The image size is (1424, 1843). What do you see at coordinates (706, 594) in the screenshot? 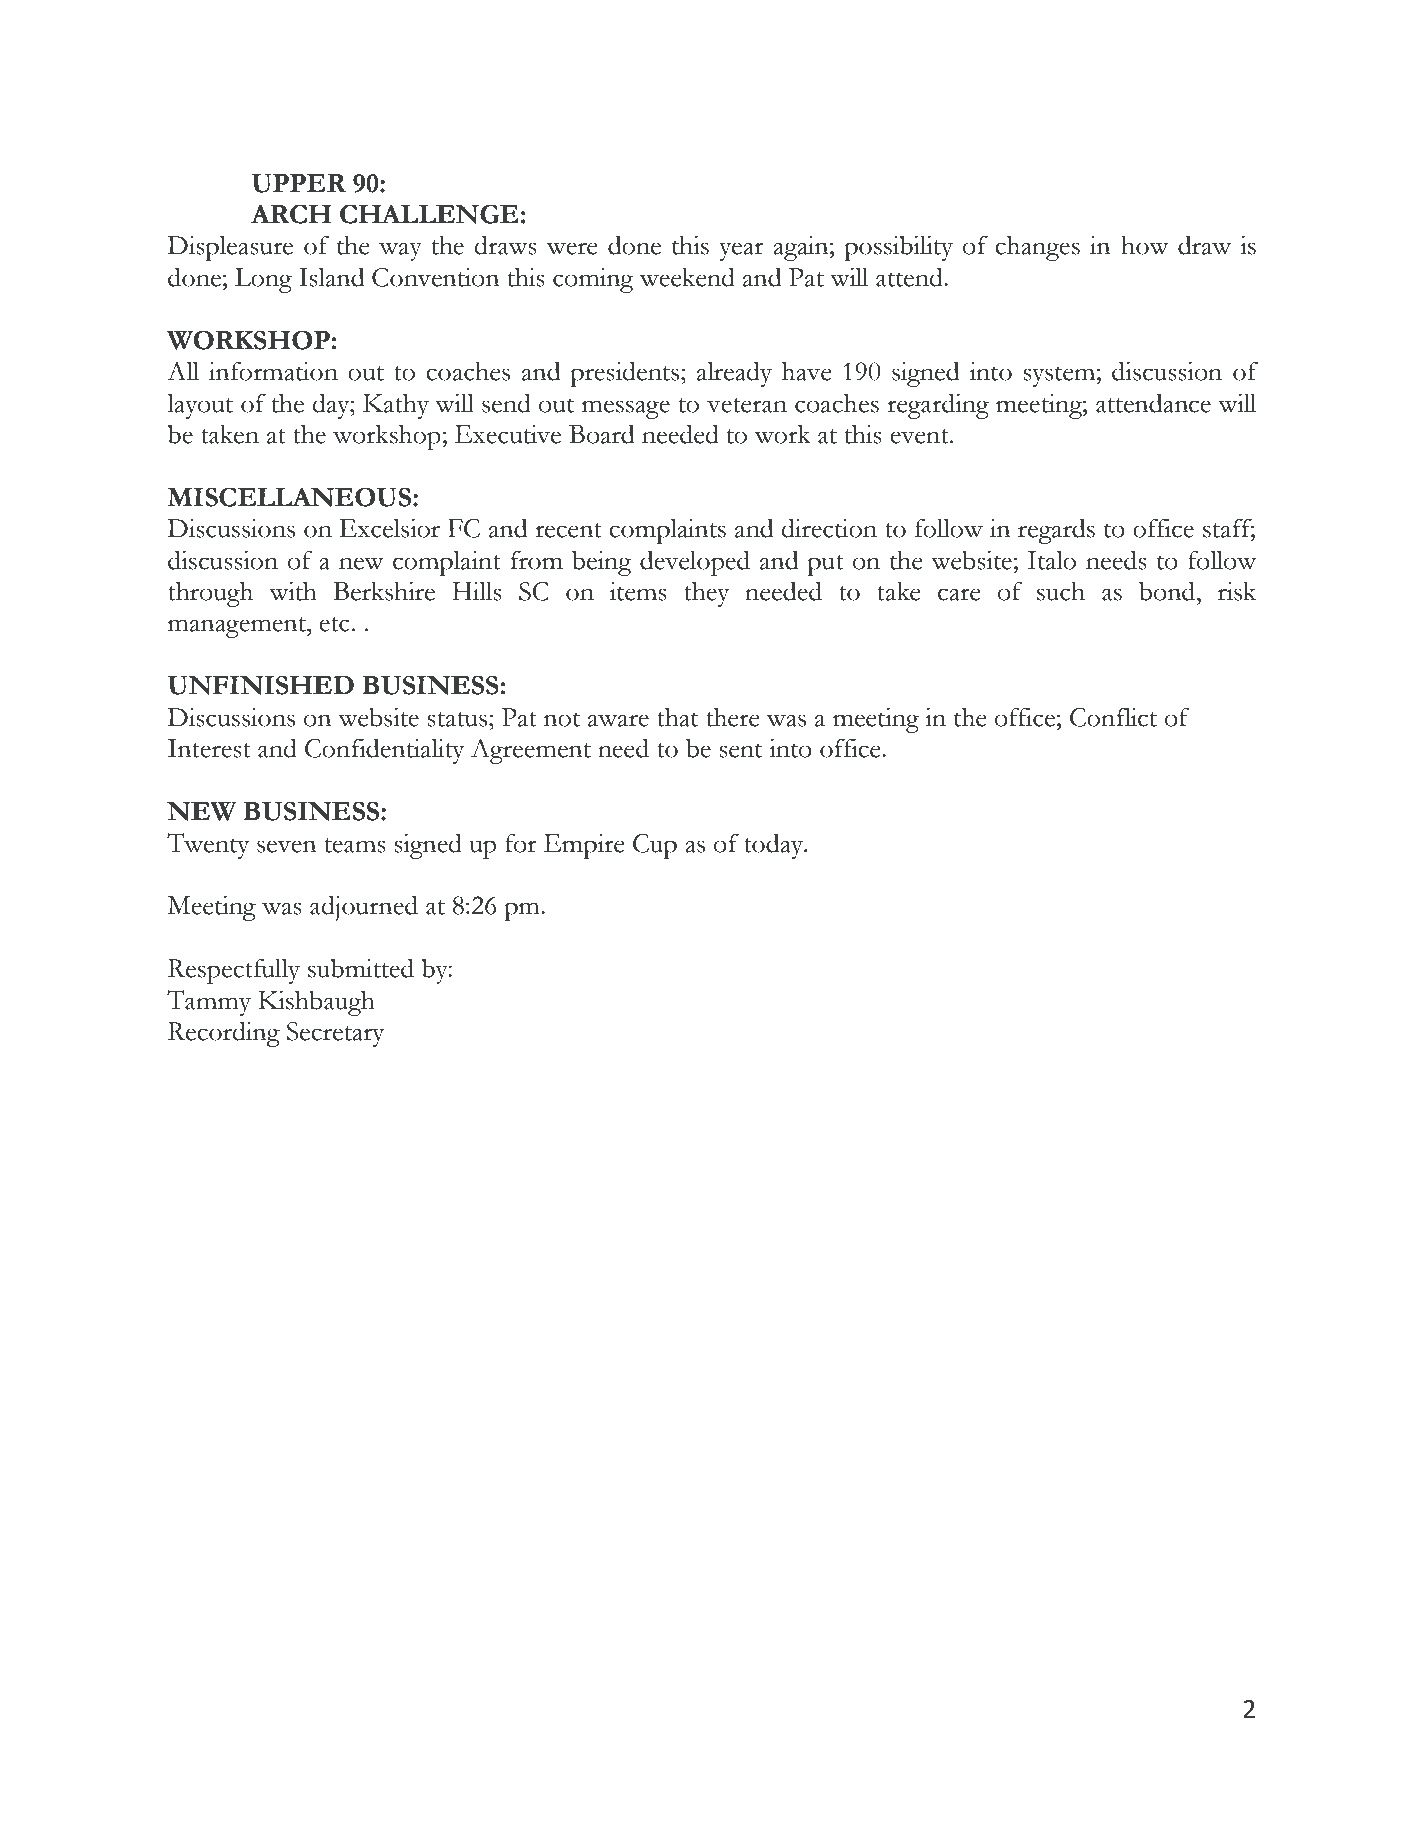
I see `they` at bounding box center [706, 594].
